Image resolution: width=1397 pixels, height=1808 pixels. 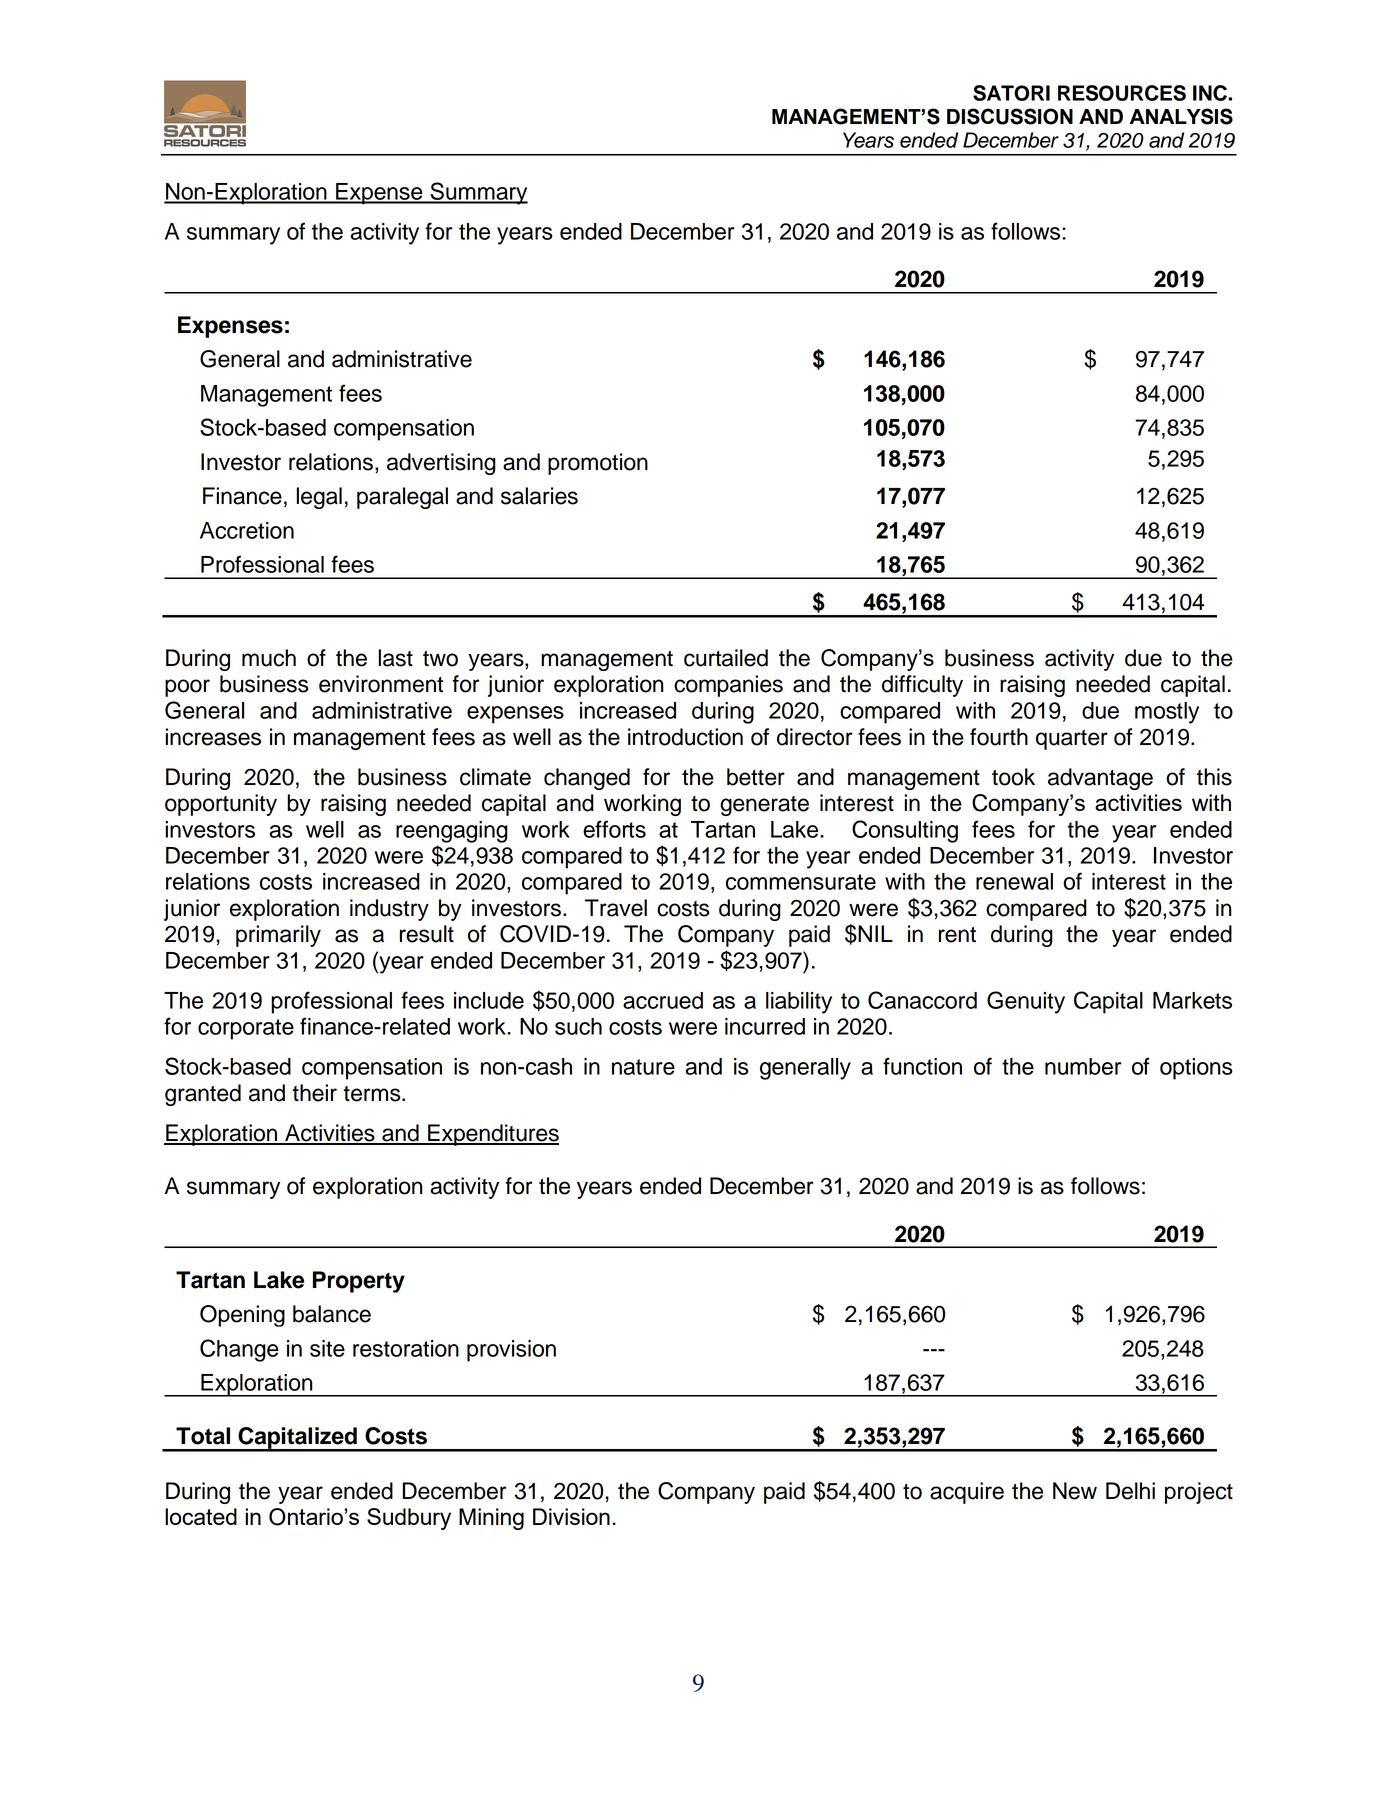 What do you see at coordinates (247, 530) in the screenshot?
I see `Accretion` at bounding box center [247, 530].
